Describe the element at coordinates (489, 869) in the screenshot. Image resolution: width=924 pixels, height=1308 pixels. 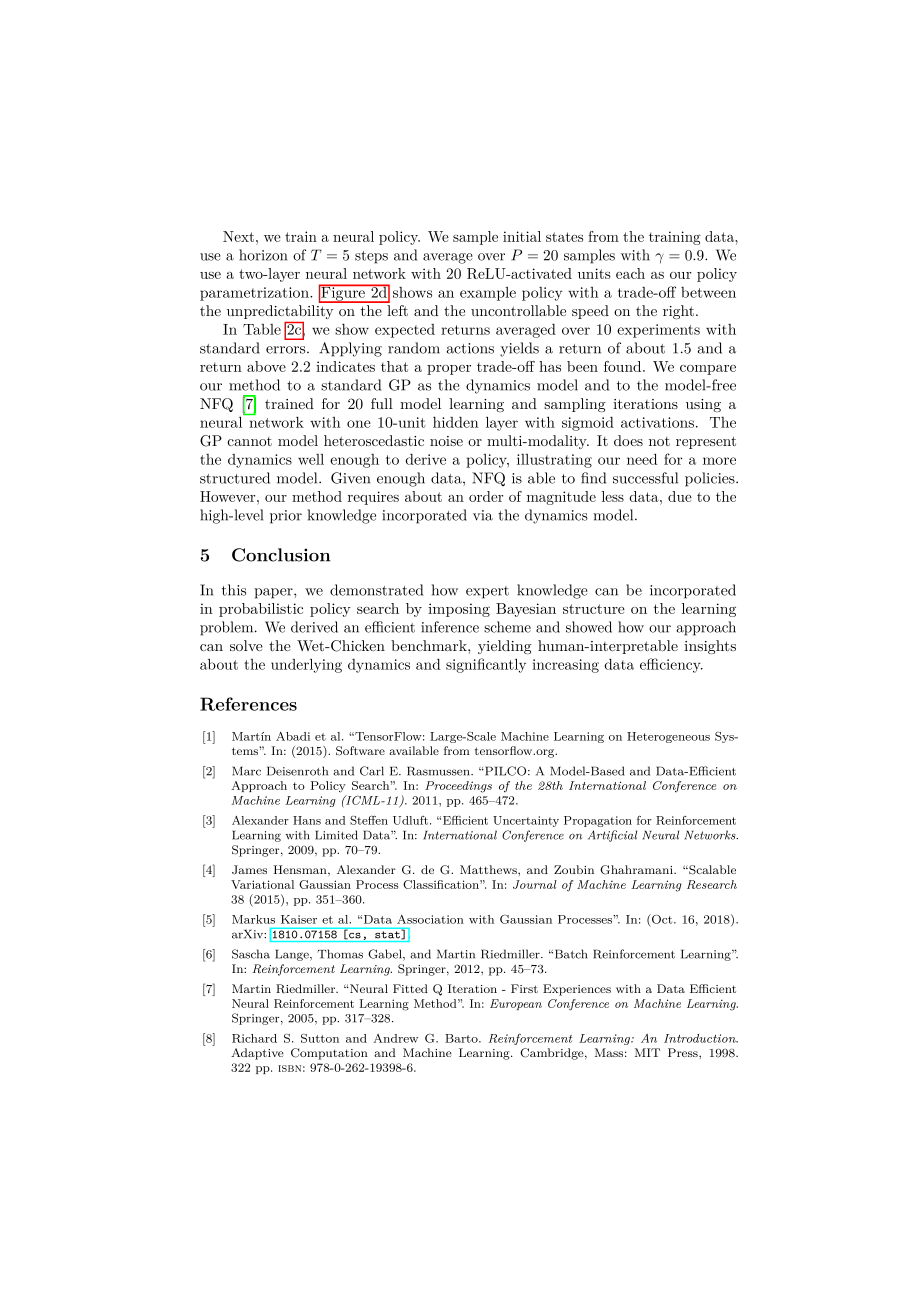
I see `Matthews` at that location.
